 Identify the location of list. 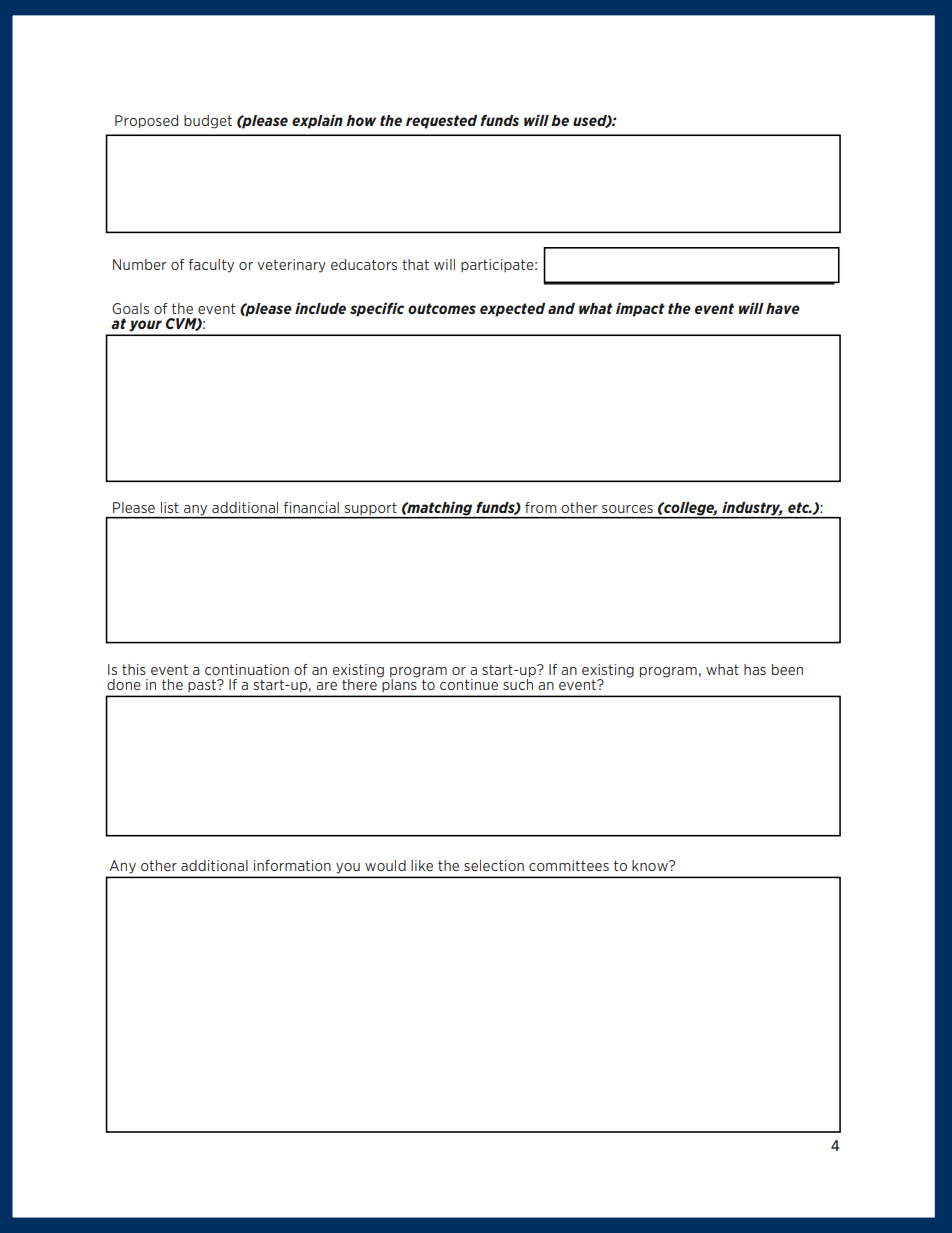
(170, 507).
